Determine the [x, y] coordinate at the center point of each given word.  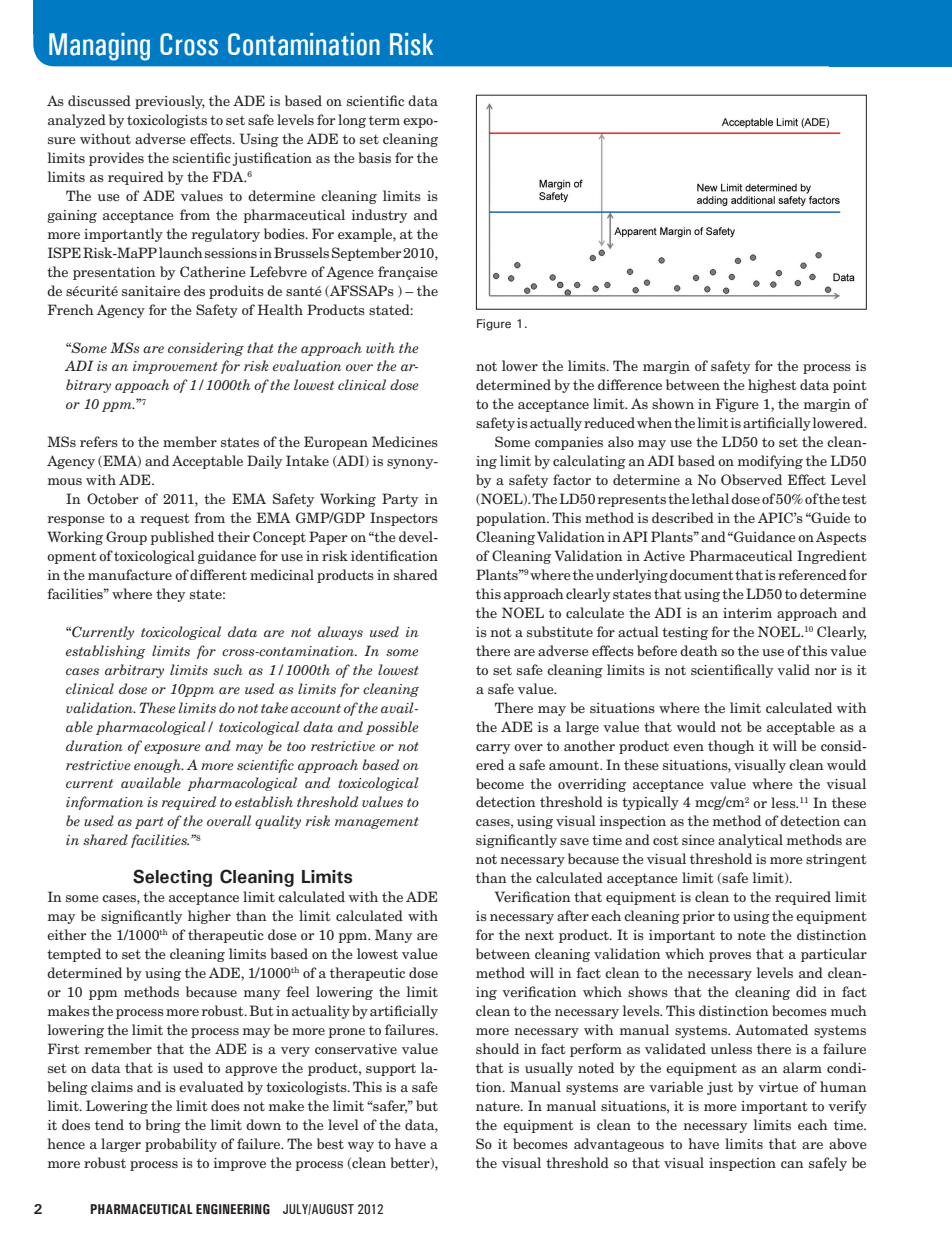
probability [181, 1145]
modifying [770, 462]
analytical [750, 841]
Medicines [405, 441]
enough [158, 766]
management [377, 823]
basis [374, 157]
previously [170, 102]
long [352, 121]
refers [99, 441]
